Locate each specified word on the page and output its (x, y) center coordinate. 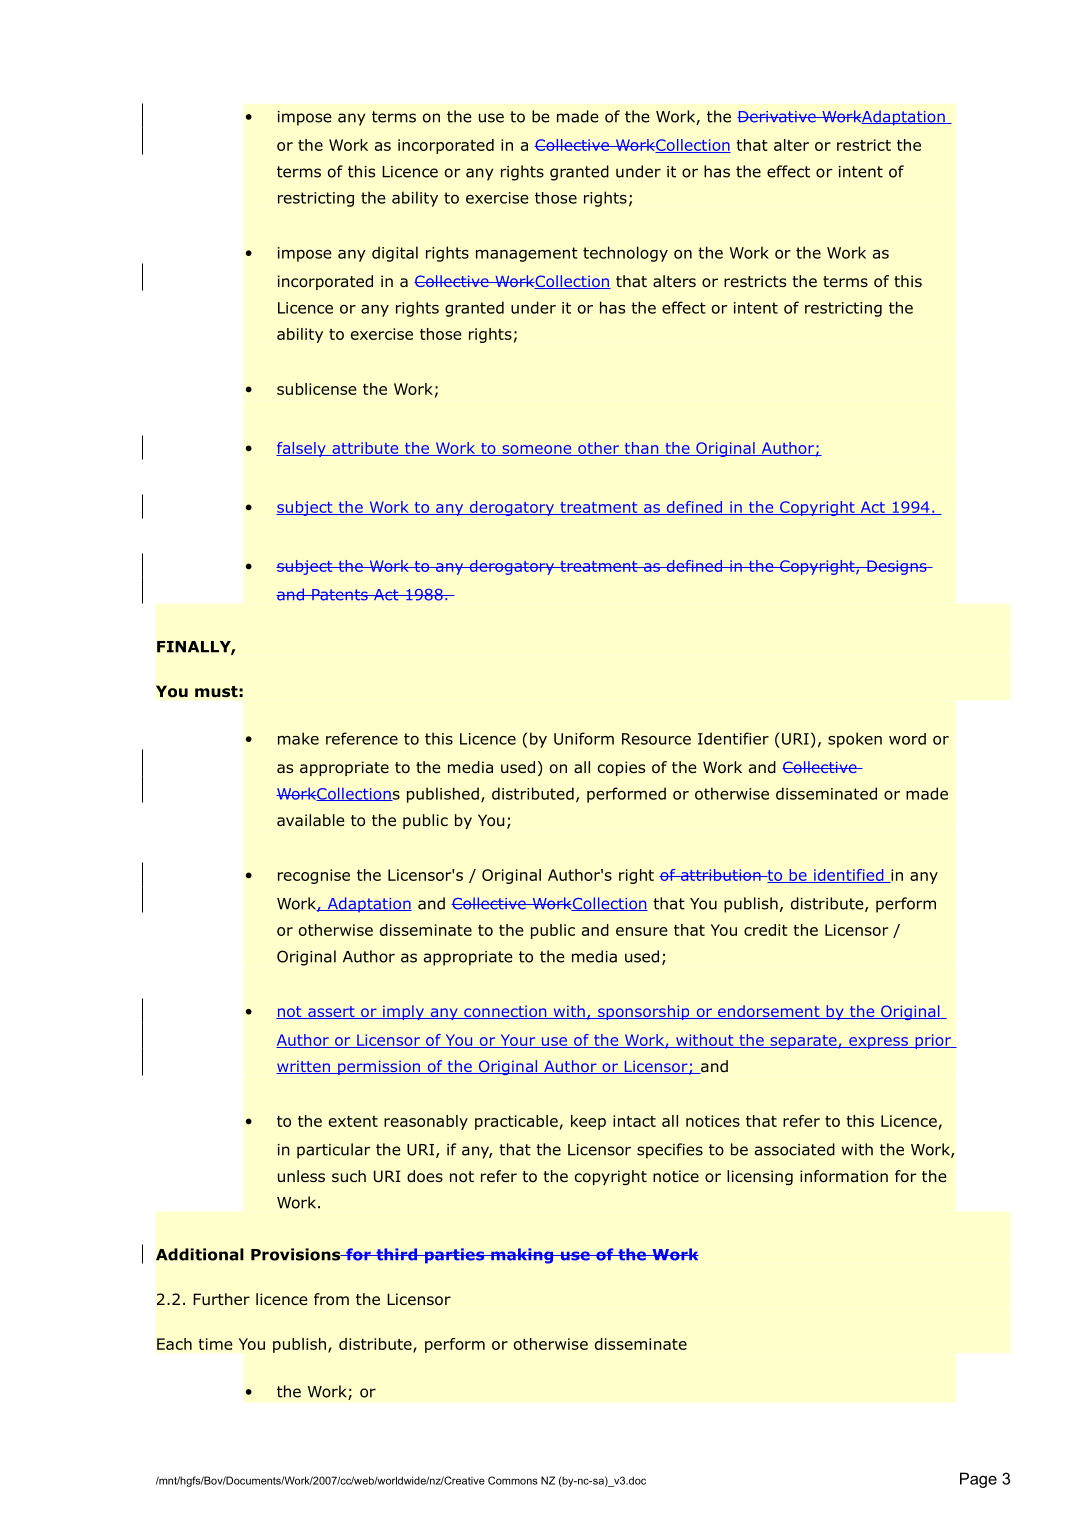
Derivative (777, 117)
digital (395, 254)
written (304, 1067)
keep (588, 1122)
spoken (855, 740)
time (215, 1344)
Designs (897, 567)
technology (625, 254)
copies (621, 768)
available (311, 820)
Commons (513, 1480)
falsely (302, 449)
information (844, 1176)
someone (537, 450)
